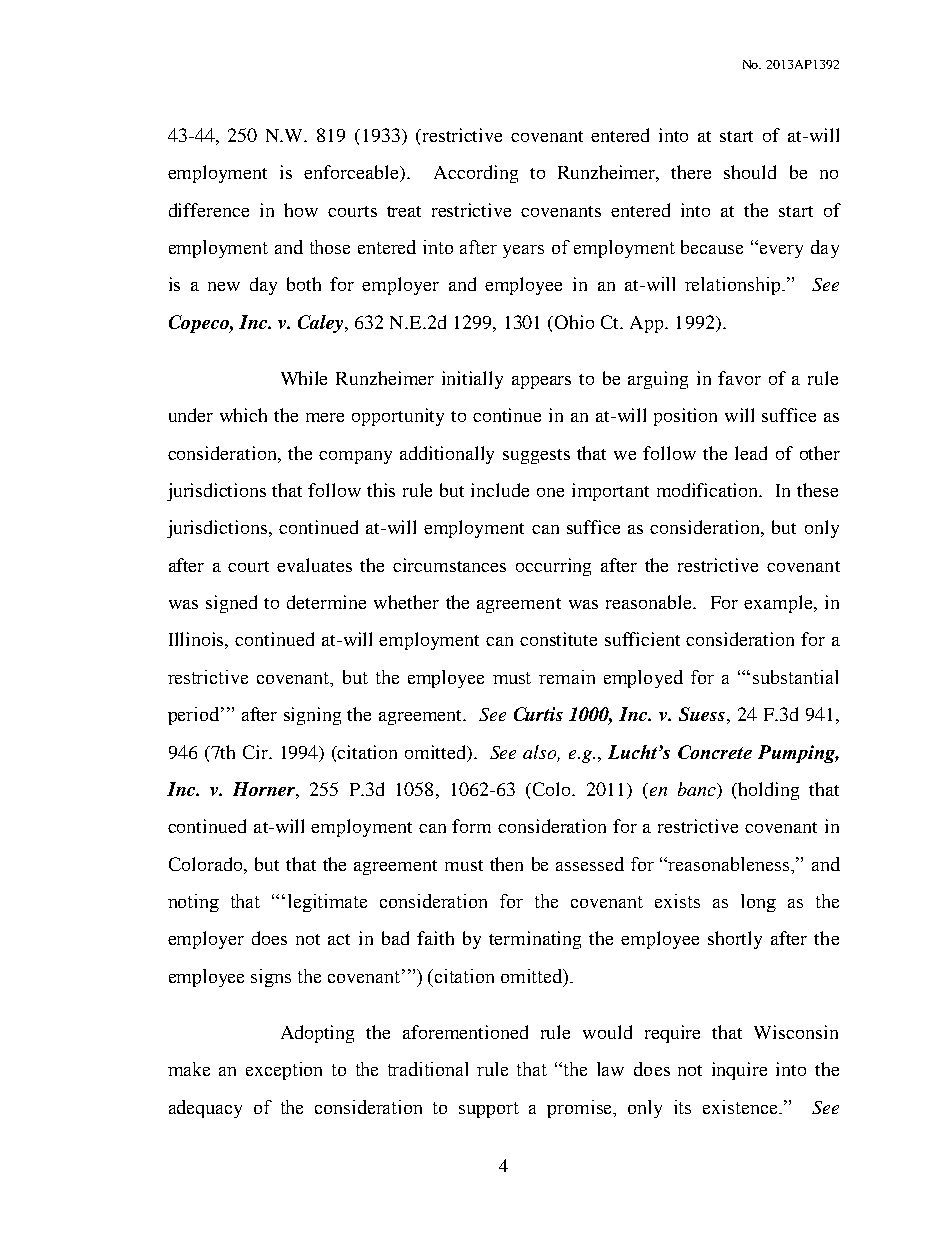 The image size is (952, 1233). I want to click on signed, so click(231, 604).
